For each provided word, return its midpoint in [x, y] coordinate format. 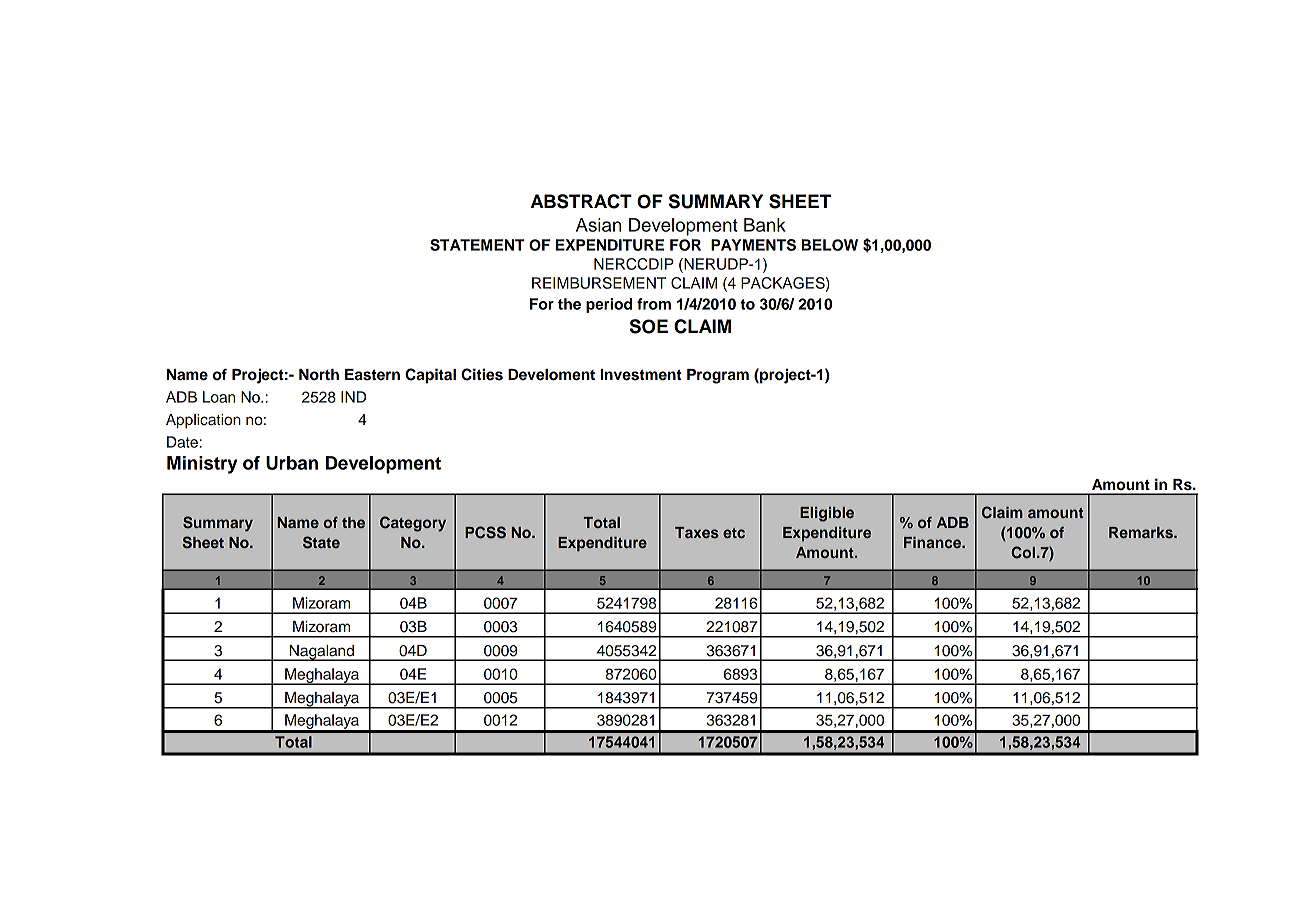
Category [413, 524]
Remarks [1142, 532]
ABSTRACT [581, 201]
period [609, 305]
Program [718, 376]
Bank [765, 225]
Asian [598, 225]
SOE [649, 326]
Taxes [697, 532]
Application [203, 421]
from [654, 304]
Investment [641, 375]
